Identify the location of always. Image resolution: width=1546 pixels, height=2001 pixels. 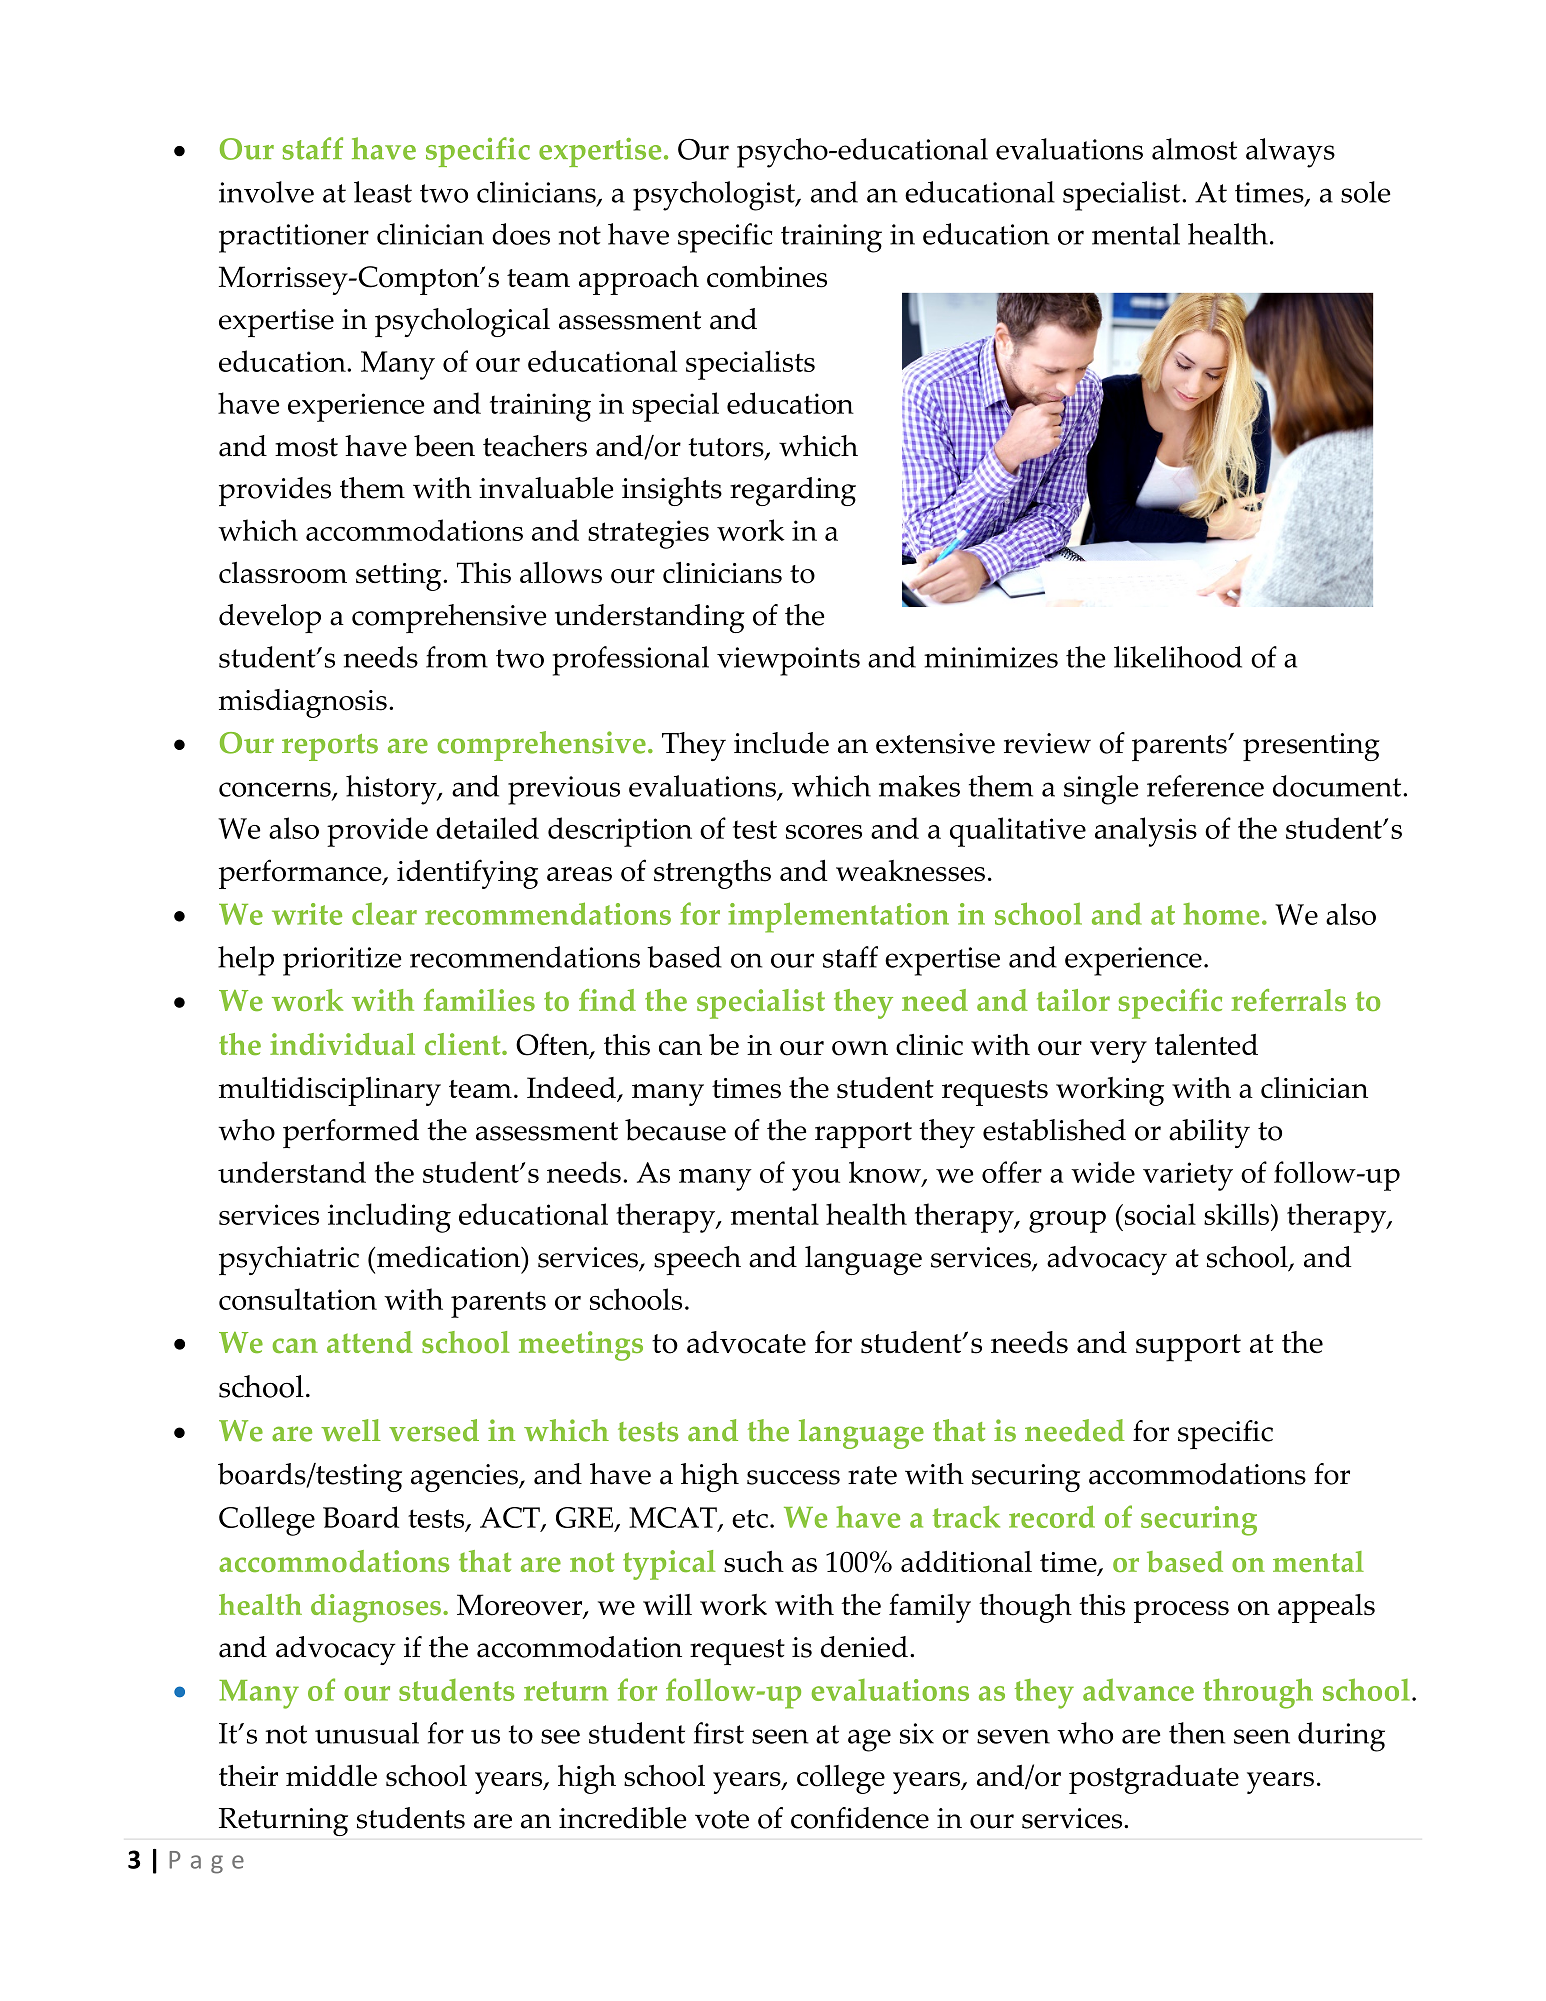
(1290, 153).
